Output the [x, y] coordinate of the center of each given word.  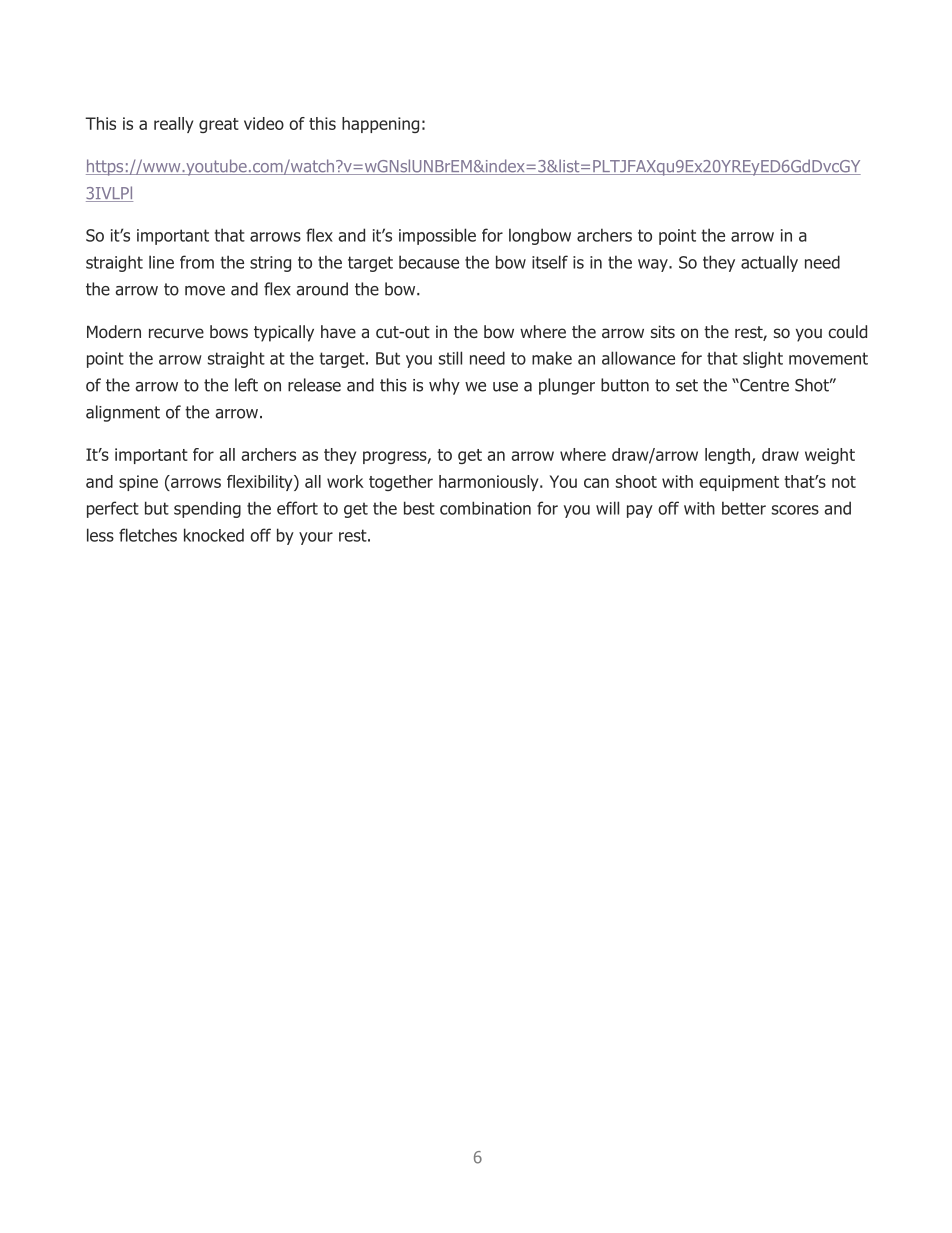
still [450, 358]
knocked [214, 535]
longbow [540, 236]
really [173, 125]
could [847, 331]
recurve [176, 333]
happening [380, 125]
